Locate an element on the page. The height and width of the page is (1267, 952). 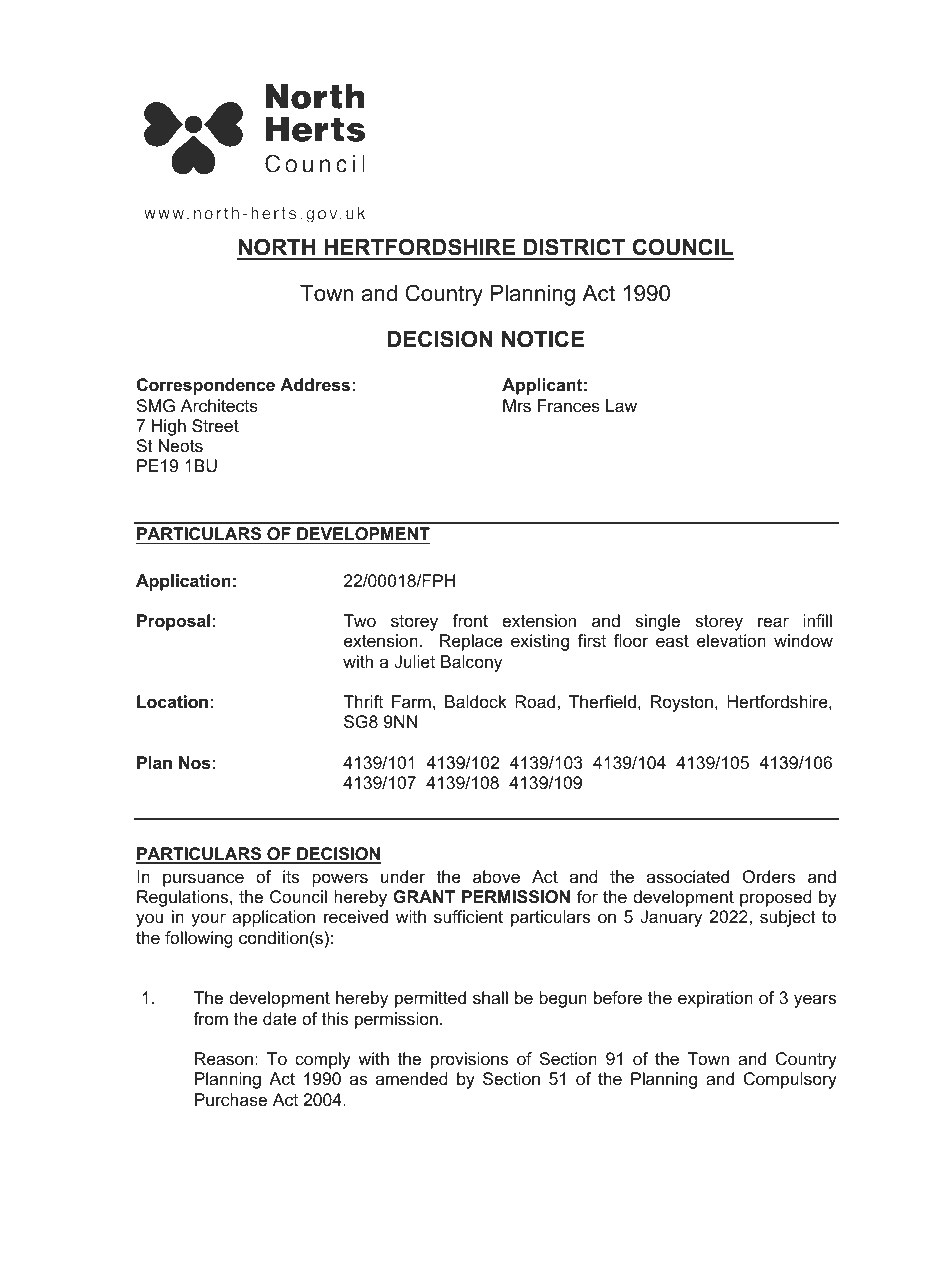
Law is located at coordinates (621, 406).
